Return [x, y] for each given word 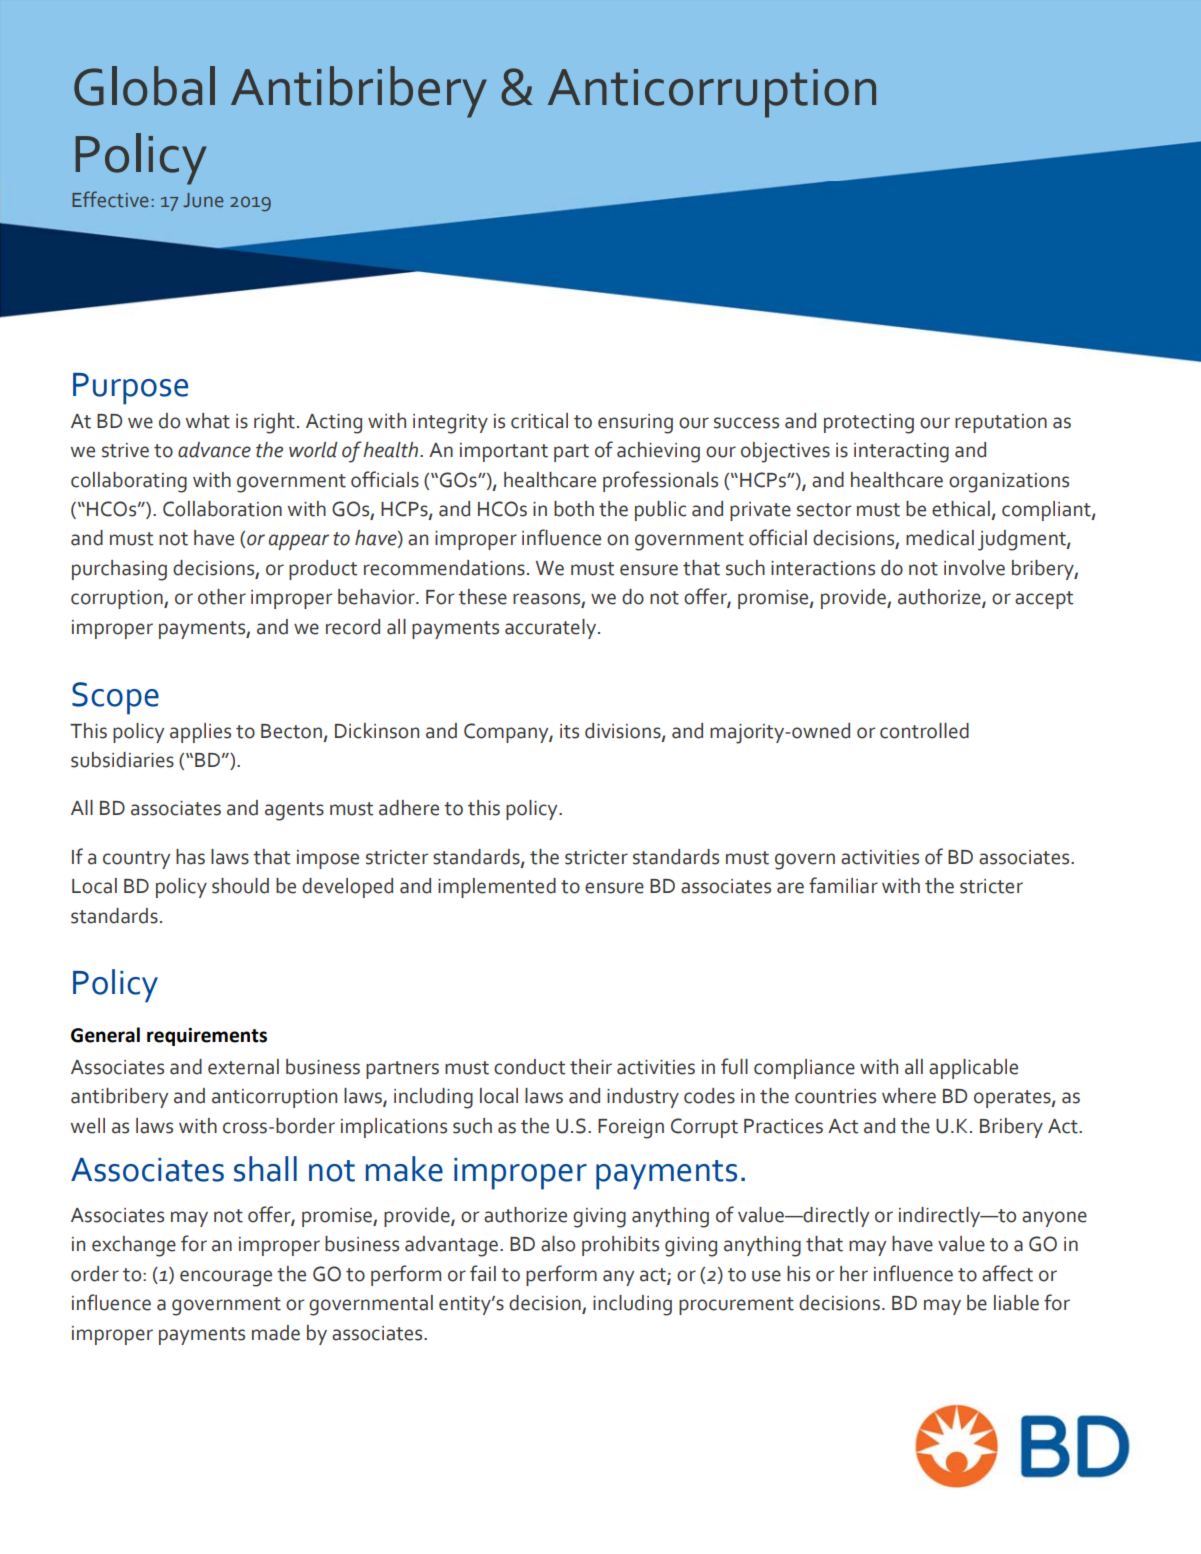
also [558, 1244]
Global [144, 86]
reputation [1001, 423]
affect [1007, 1273]
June [203, 200]
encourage [226, 1278]
